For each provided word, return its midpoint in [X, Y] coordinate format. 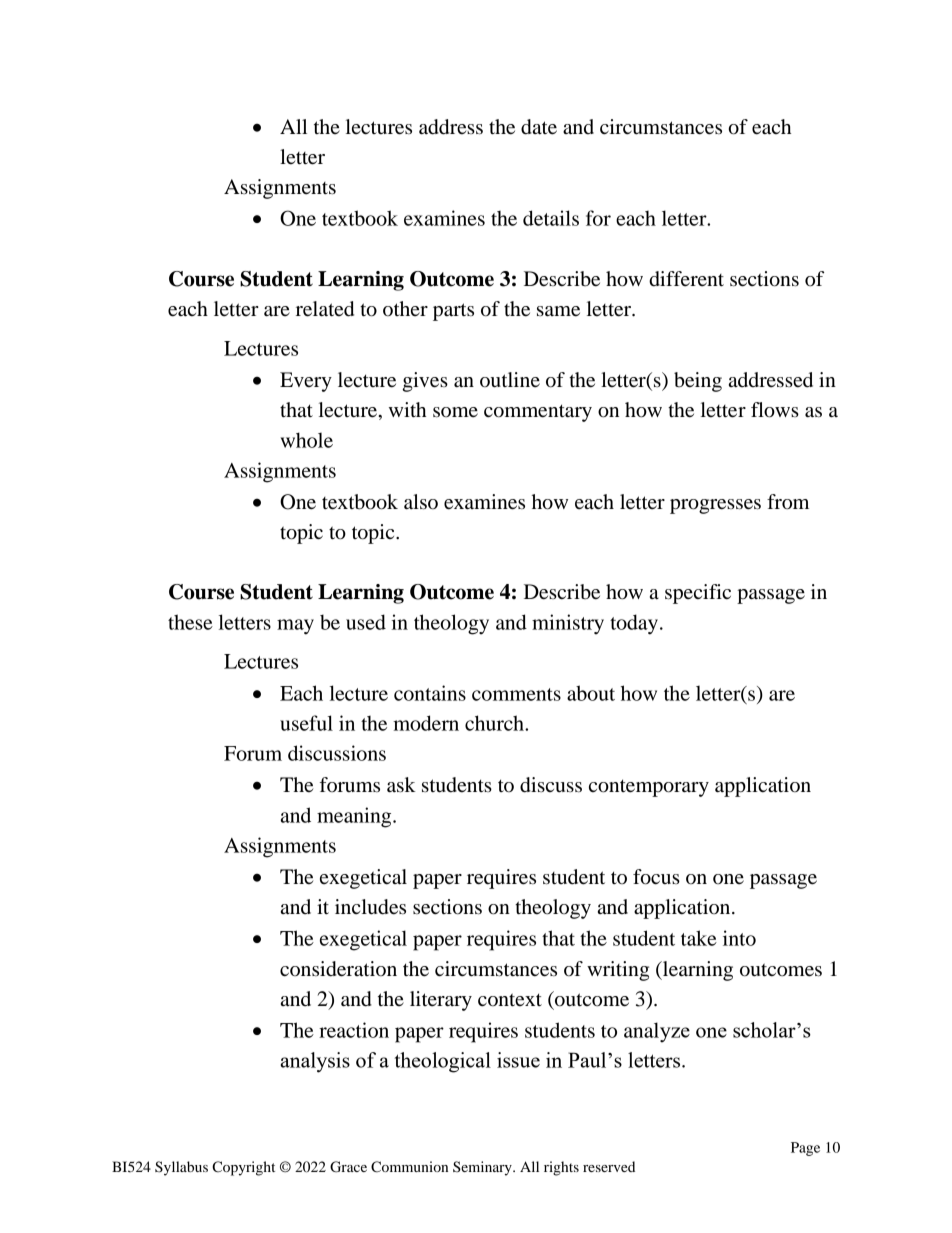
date [539, 127]
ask [401, 785]
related [325, 309]
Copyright [243, 1168]
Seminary [483, 1168]
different [686, 279]
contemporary [649, 788]
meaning [355, 817]
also [421, 502]
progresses [715, 506]
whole [306, 440]
